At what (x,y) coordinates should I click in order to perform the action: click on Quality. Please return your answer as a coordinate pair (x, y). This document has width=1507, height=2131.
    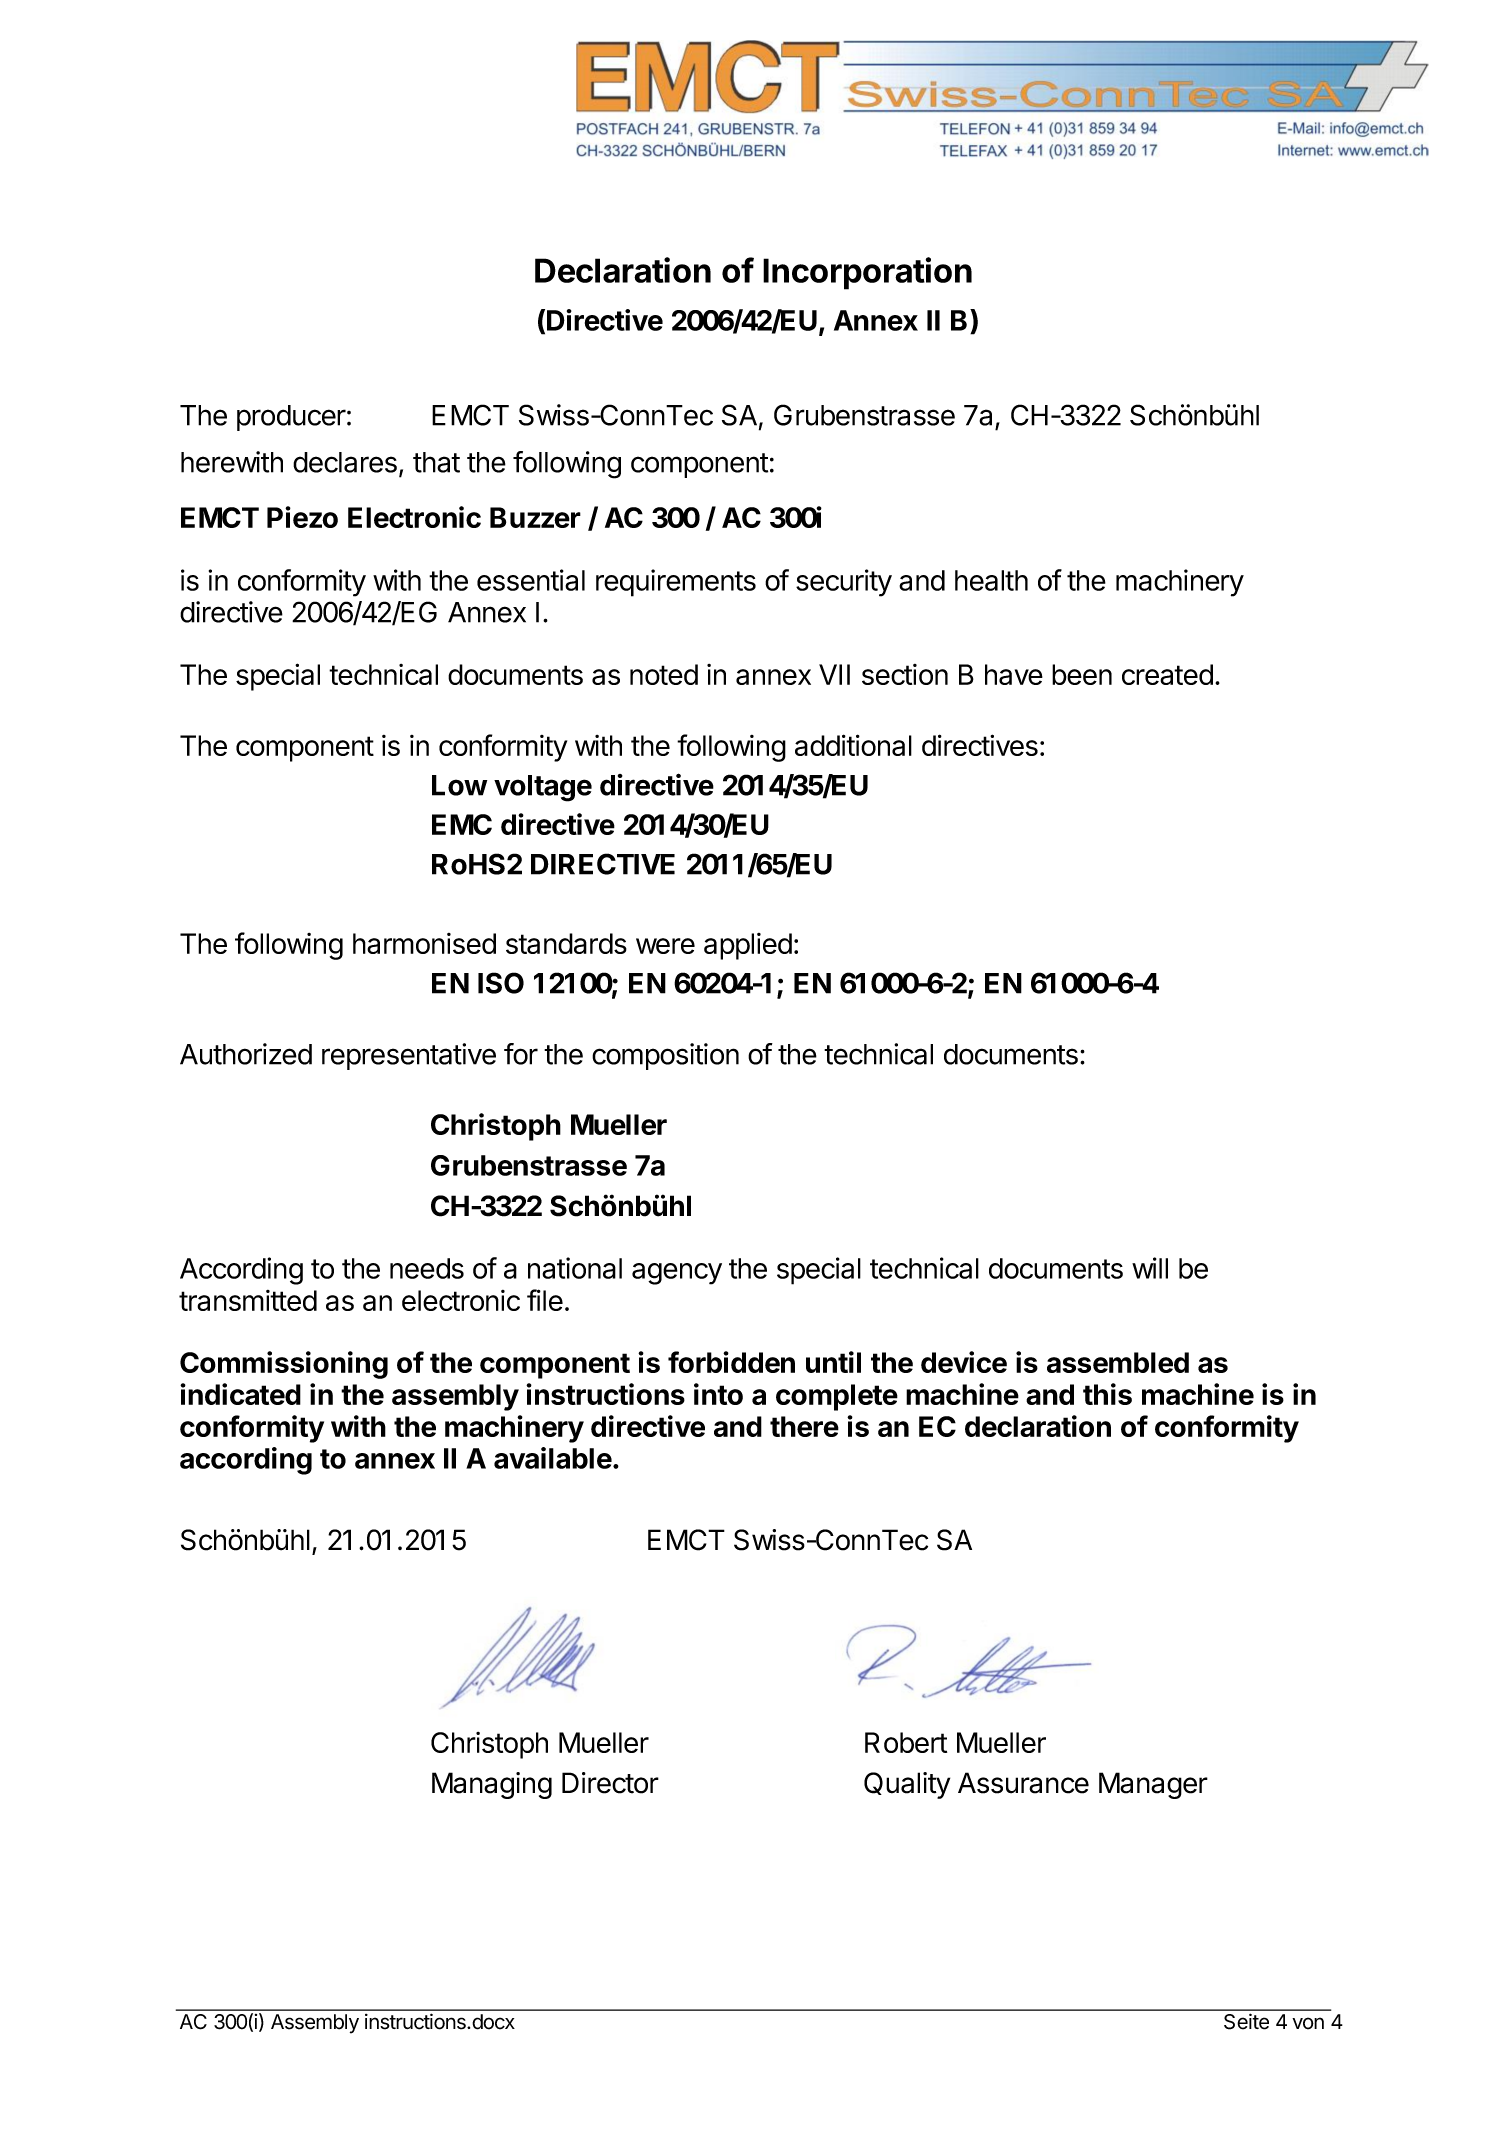
    Looking at the image, I should click on (907, 1785).
